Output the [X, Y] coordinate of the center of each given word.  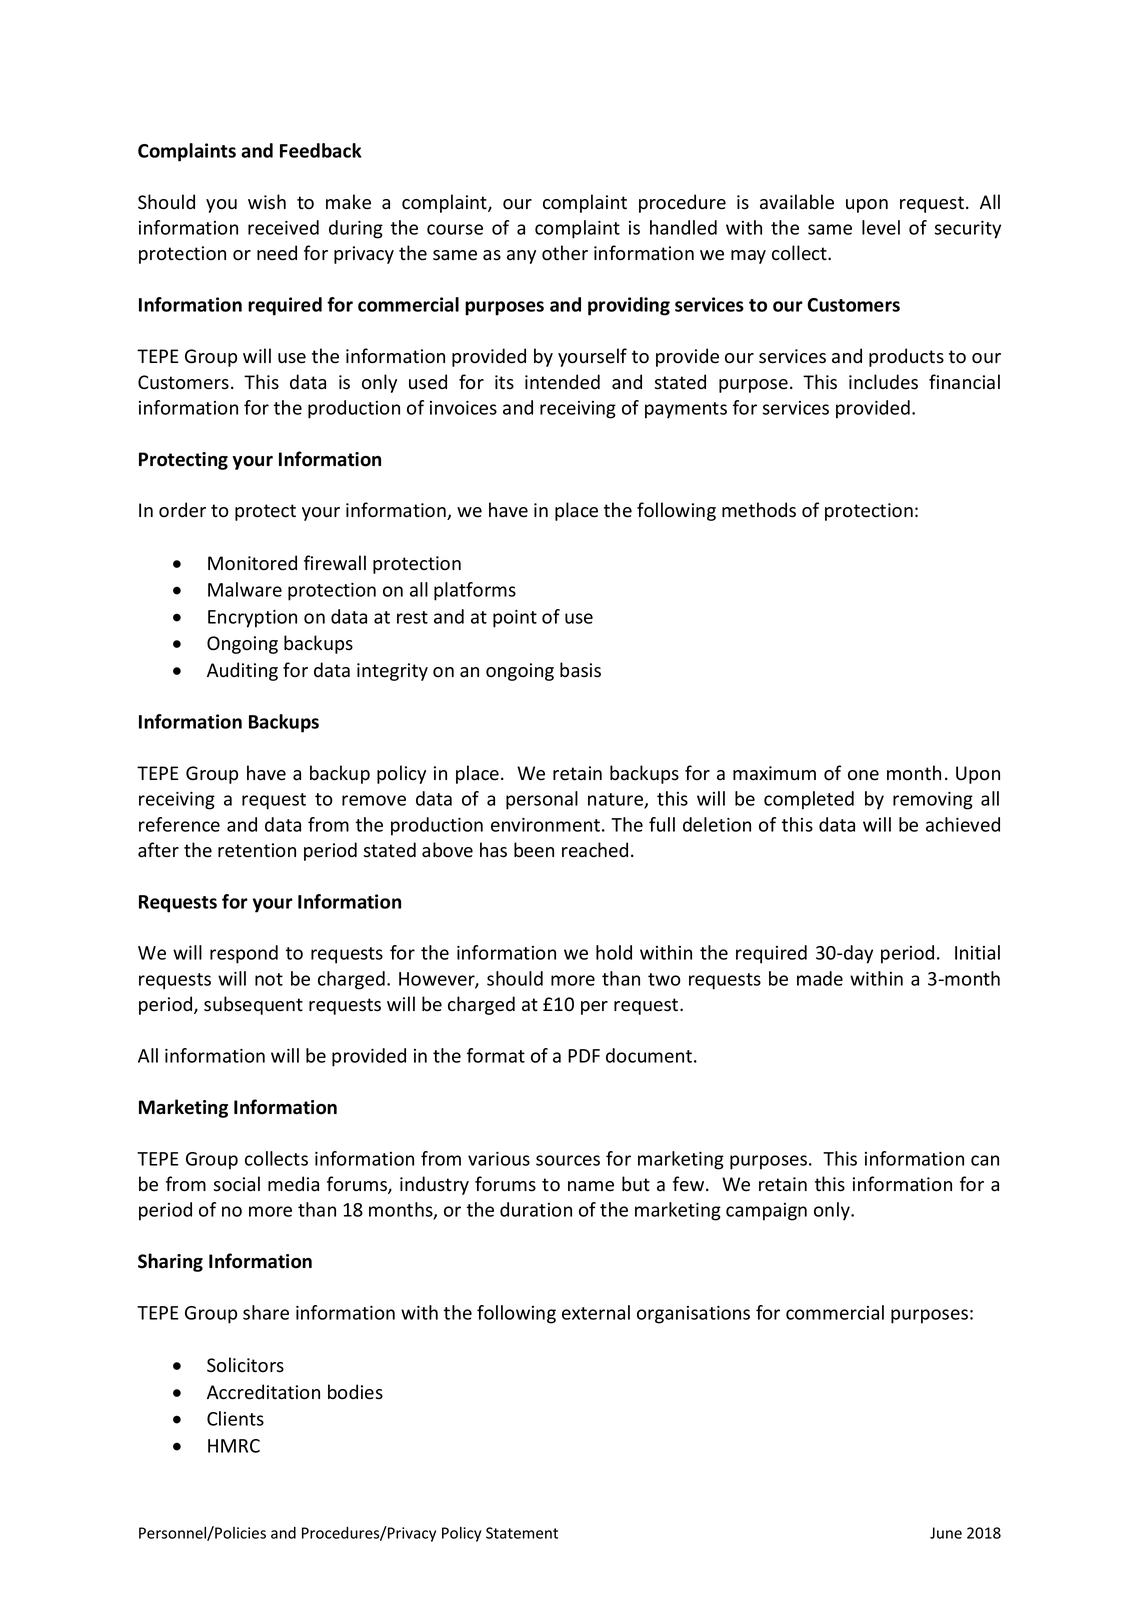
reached [595, 850]
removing [933, 801]
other [565, 253]
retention [257, 850]
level [881, 227]
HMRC [234, 1446]
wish [267, 202]
